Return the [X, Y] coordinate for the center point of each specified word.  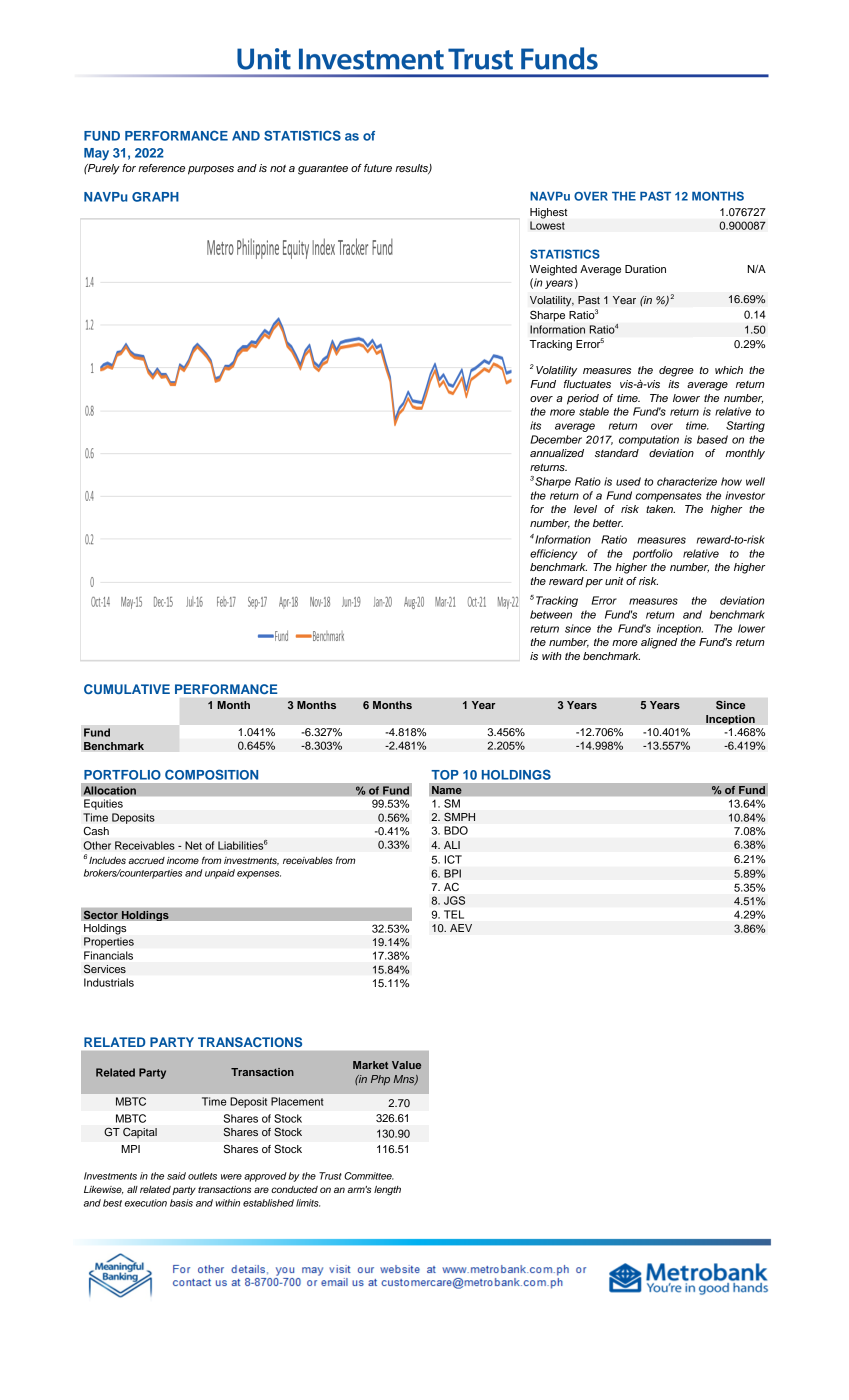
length [387, 1191]
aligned [659, 643]
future [378, 168]
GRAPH [155, 197]
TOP [445, 775]
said [176, 1176]
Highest [548, 213]
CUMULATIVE [127, 689]
